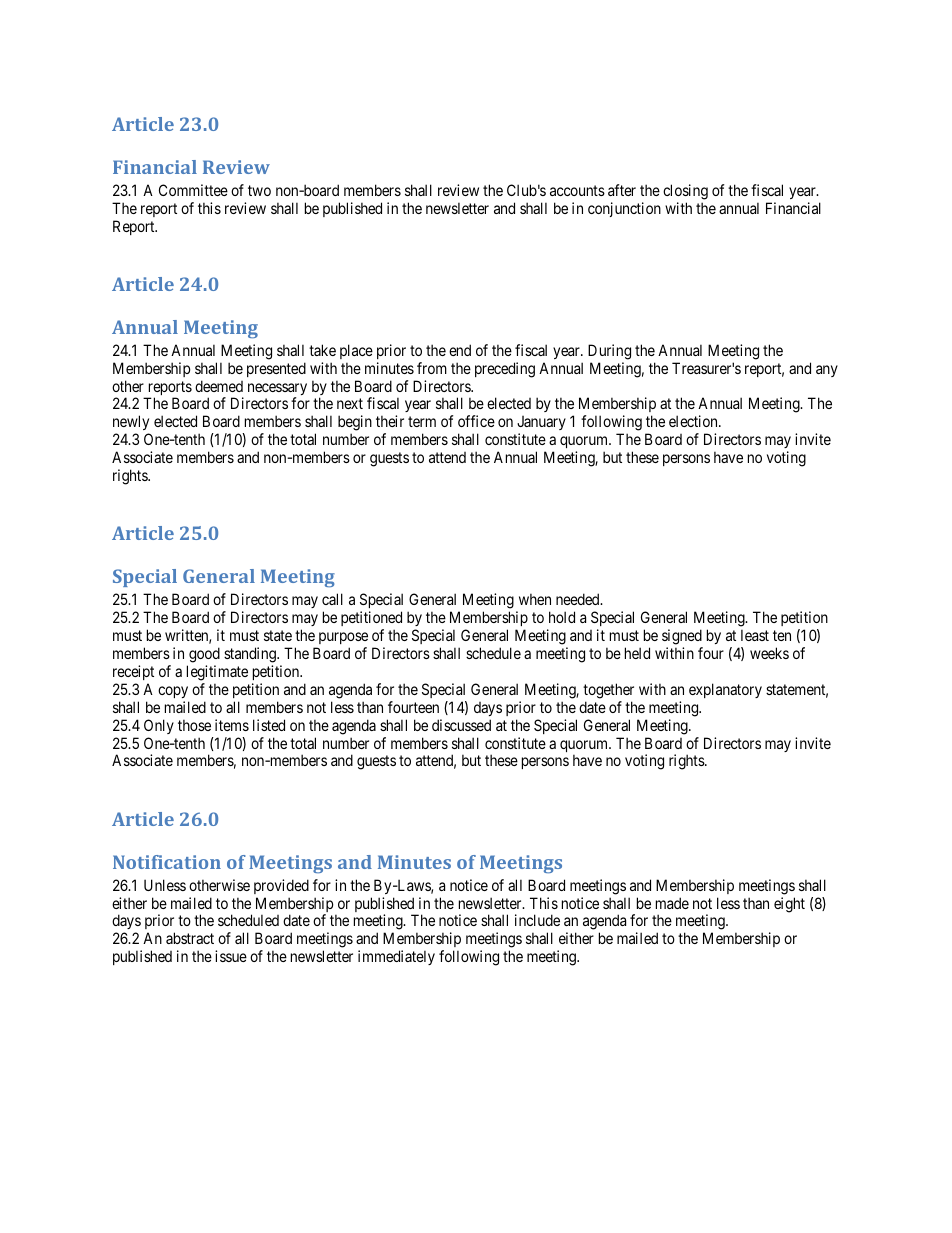 This screenshot has width=952, height=1233. What do you see at coordinates (755, 635) in the screenshot?
I see `least` at bounding box center [755, 635].
